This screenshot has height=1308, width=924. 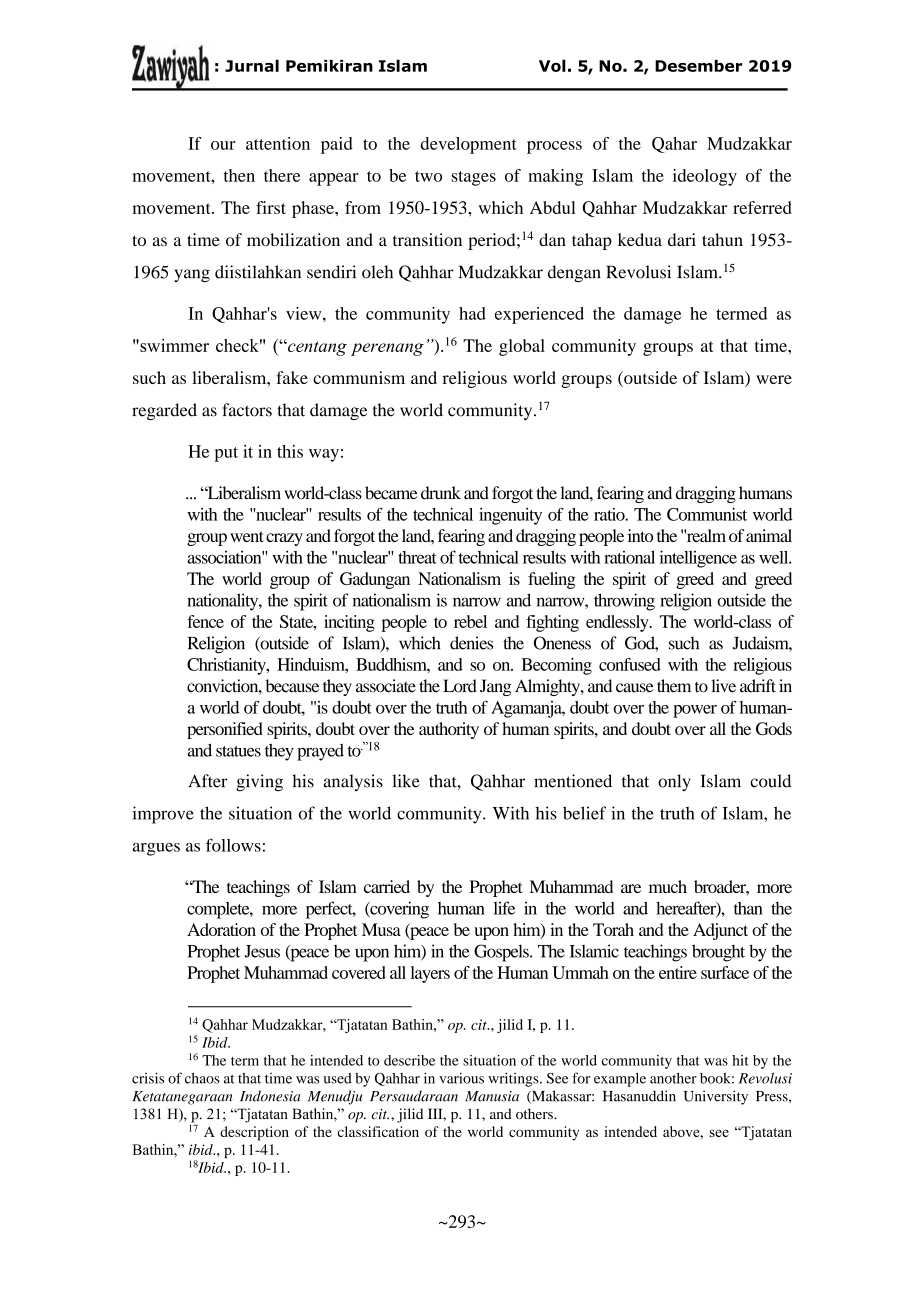 What do you see at coordinates (707, 514) in the screenshot?
I see `Communist` at bounding box center [707, 514].
